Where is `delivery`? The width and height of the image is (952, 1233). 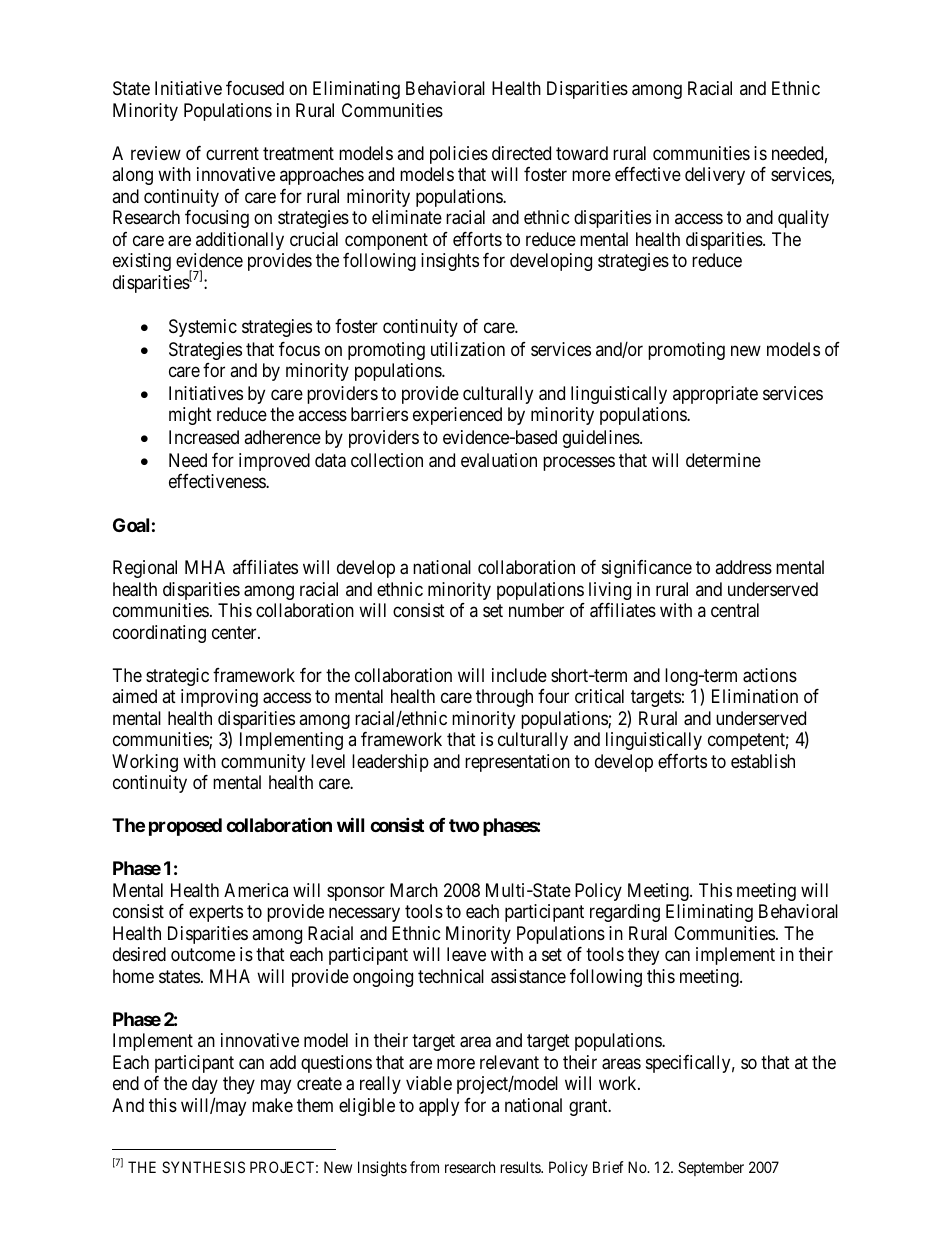 delivery is located at coordinates (715, 176).
